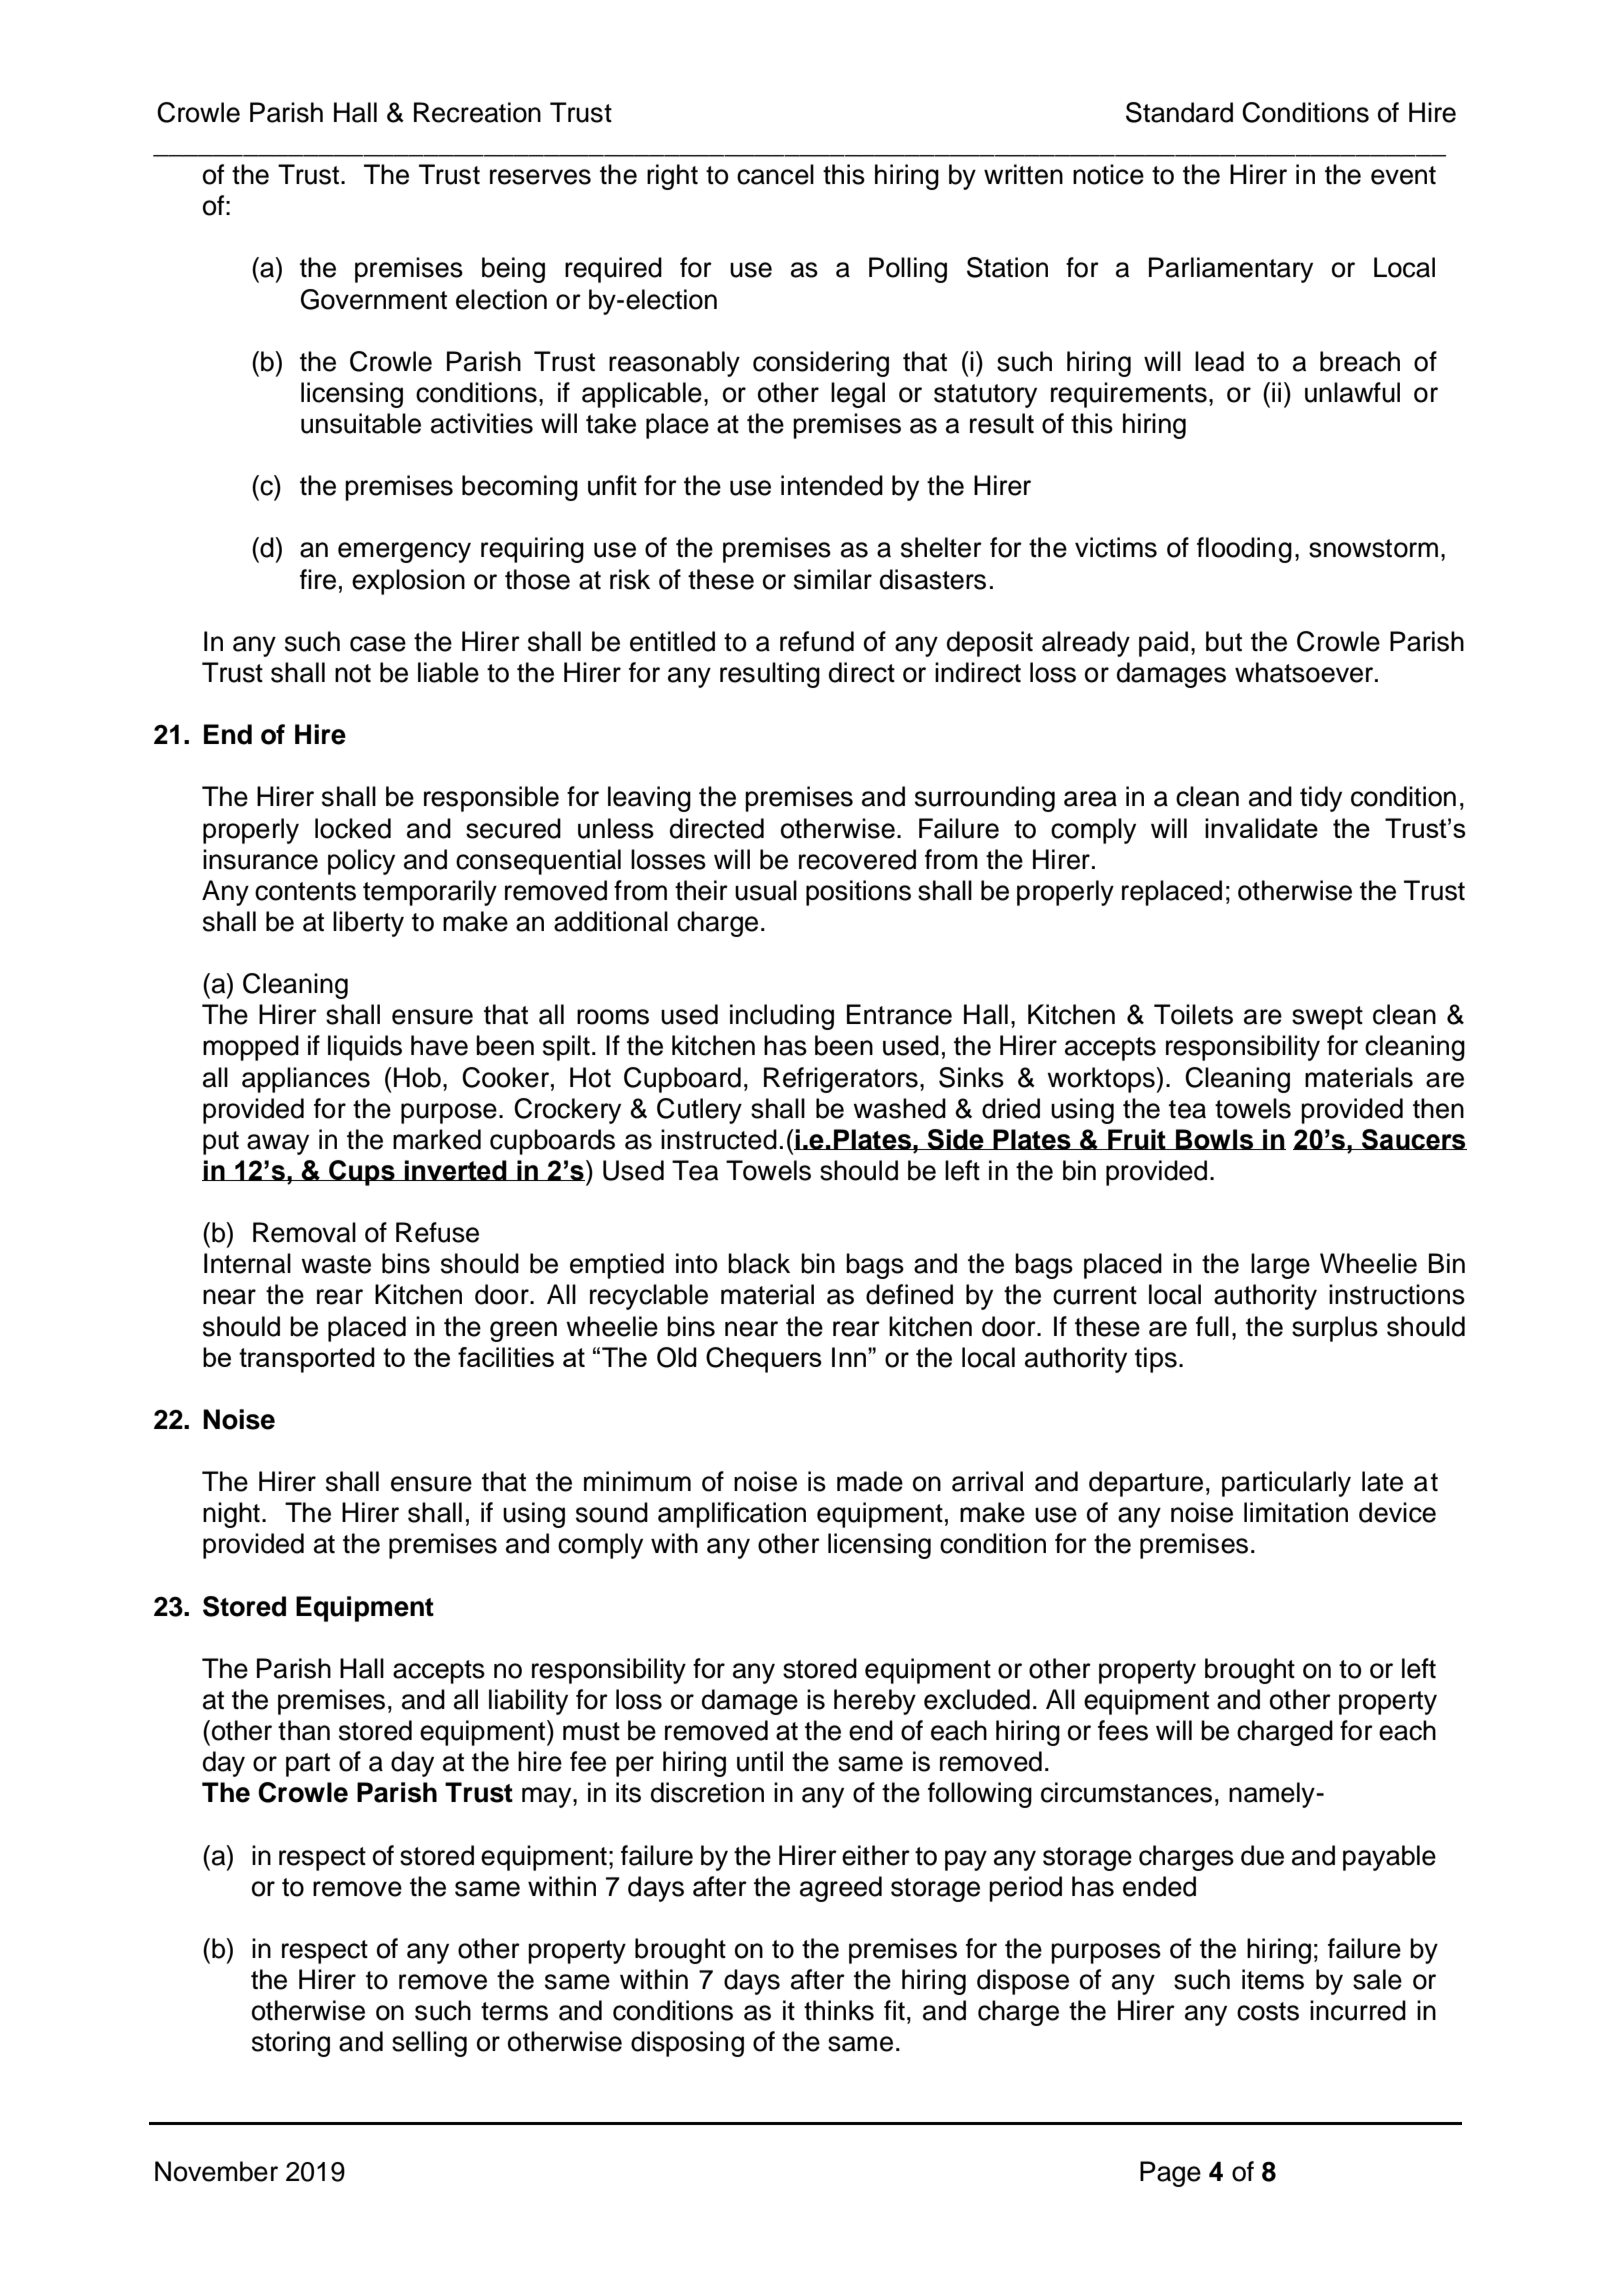 Image resolution: width=1610 pixels, height=2278 pixels. Describe the element at coordinates (1262, 1855) in the document. I see `due` at that location.
